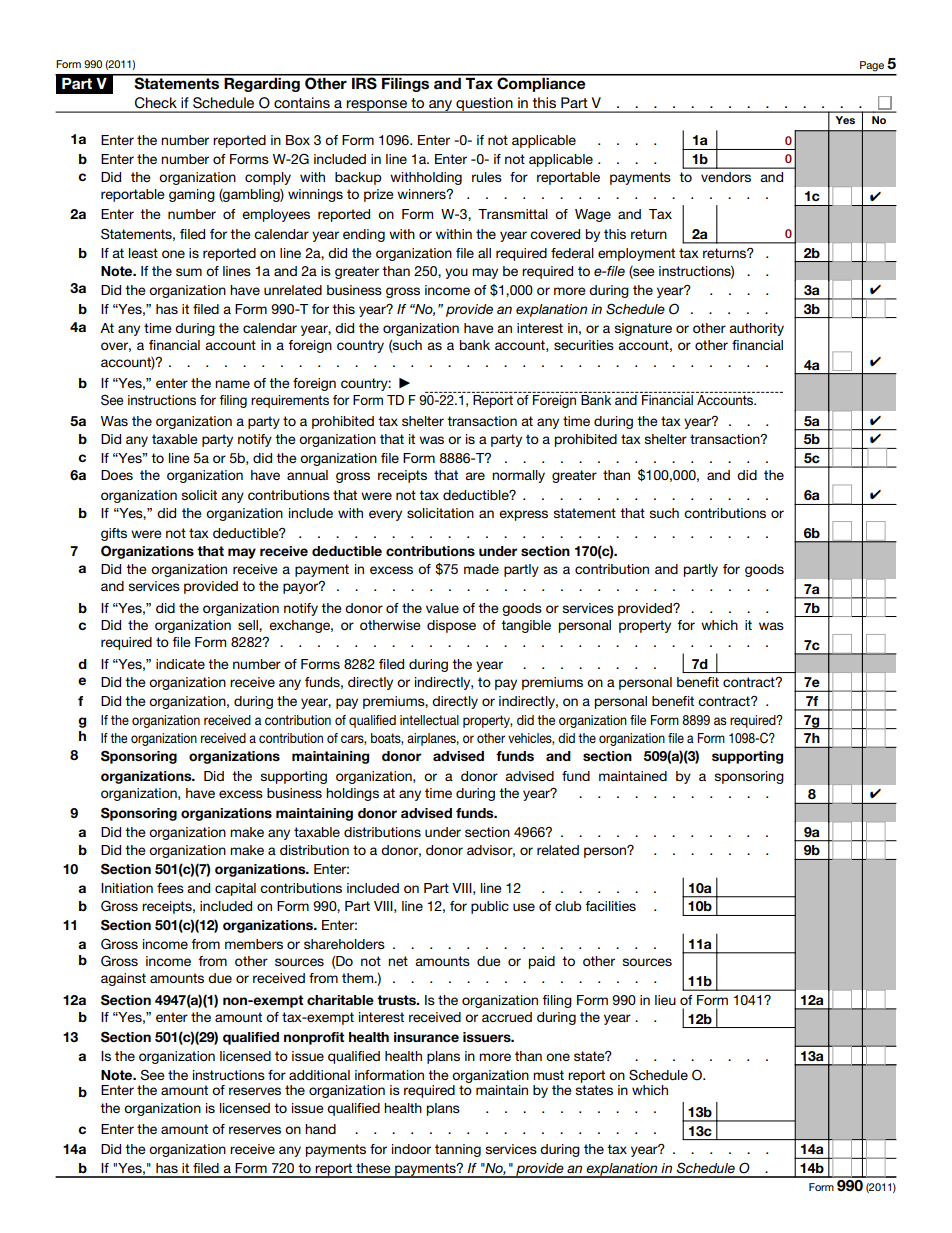 The height and width of the screenshot is (1233, 952). I want to click on capital, so click(235, 889).
